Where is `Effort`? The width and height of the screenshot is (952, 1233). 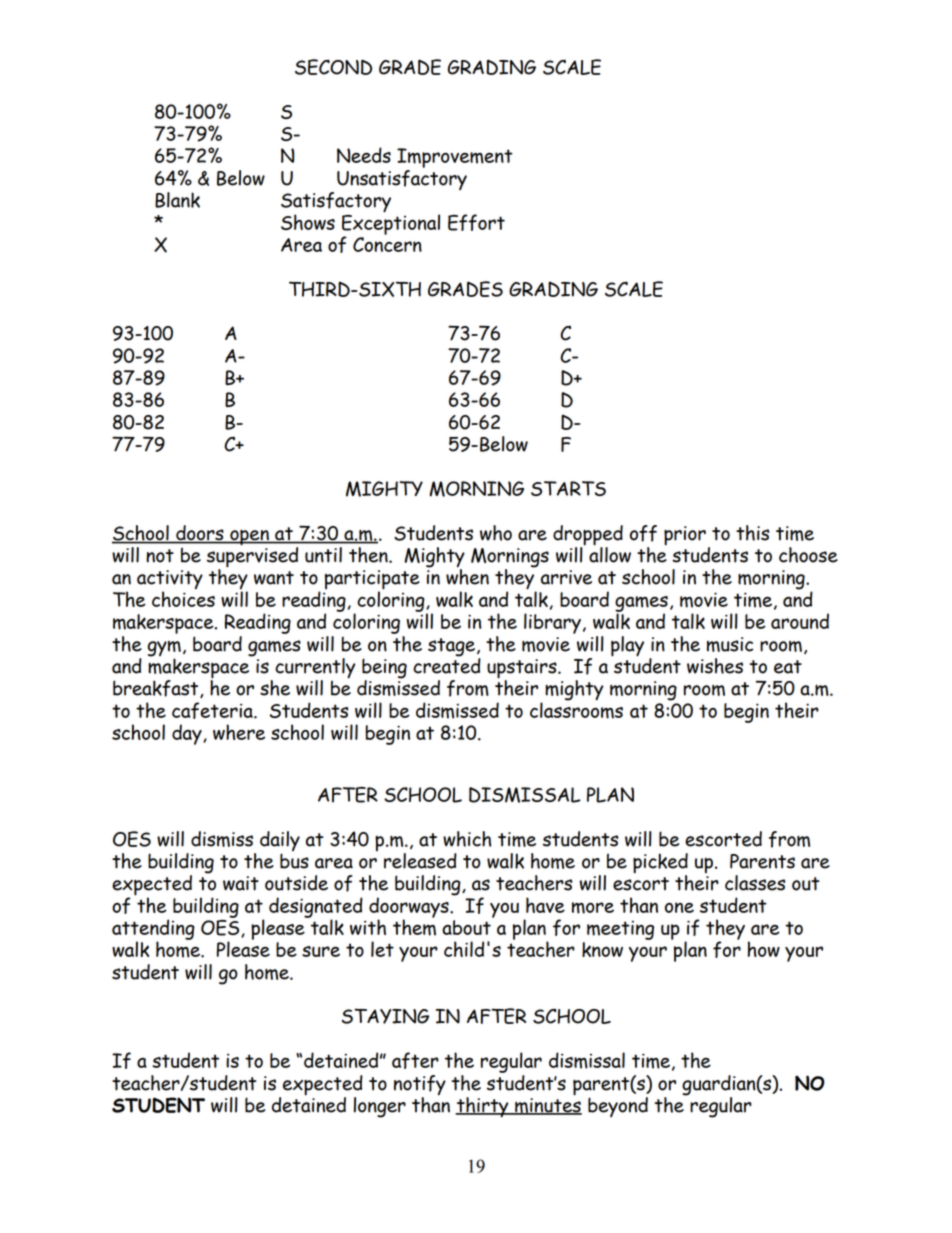 Effort is located at coordinates (476, 222).
